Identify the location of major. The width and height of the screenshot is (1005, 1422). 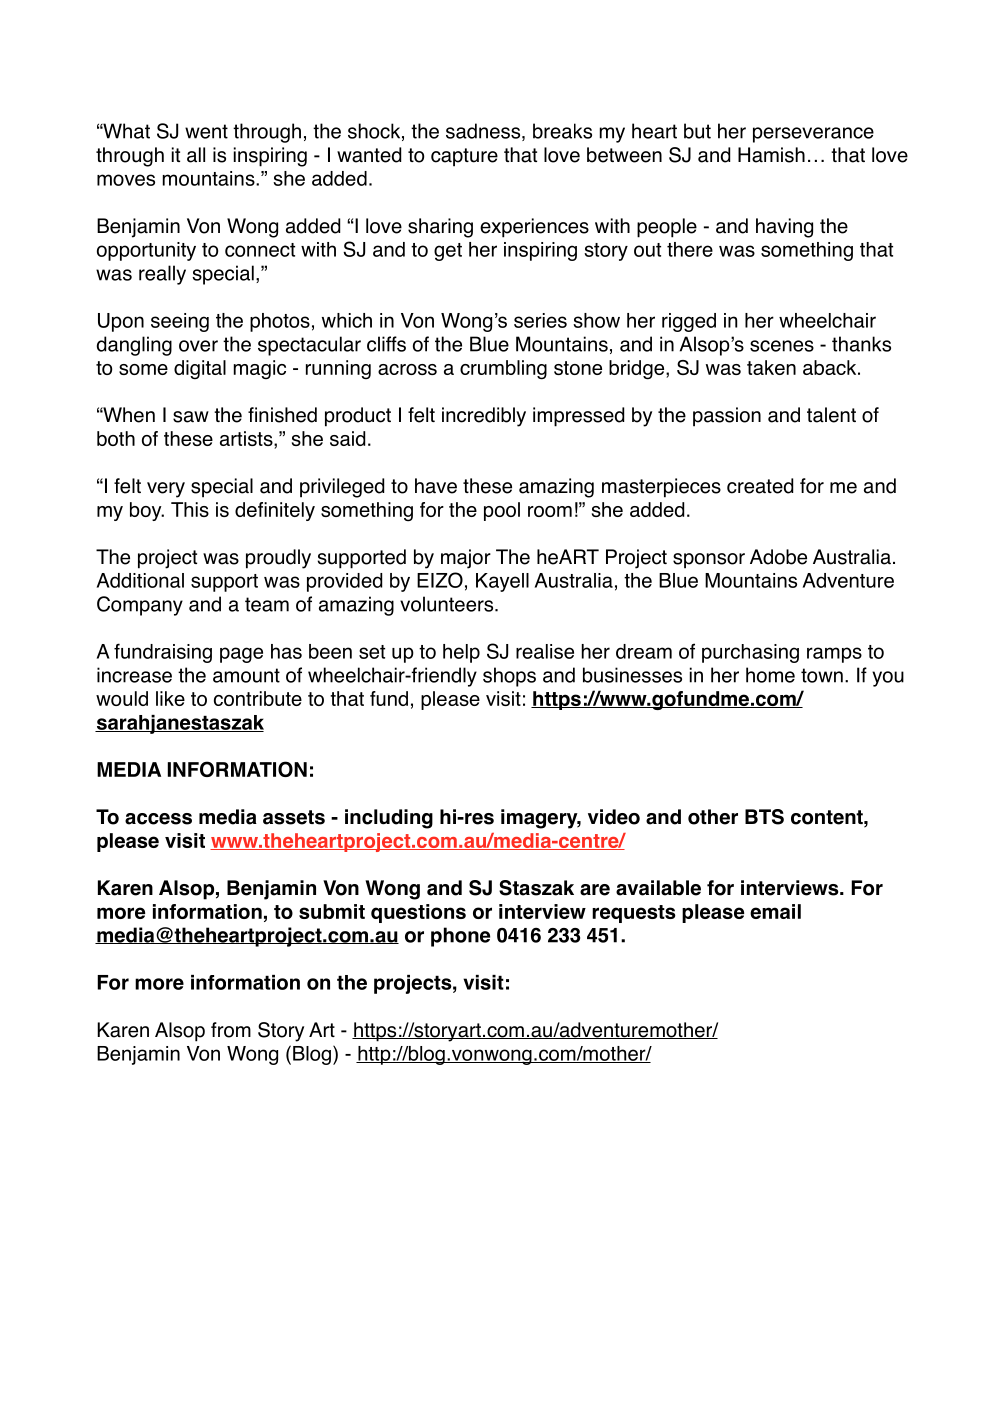
(466, 559).
